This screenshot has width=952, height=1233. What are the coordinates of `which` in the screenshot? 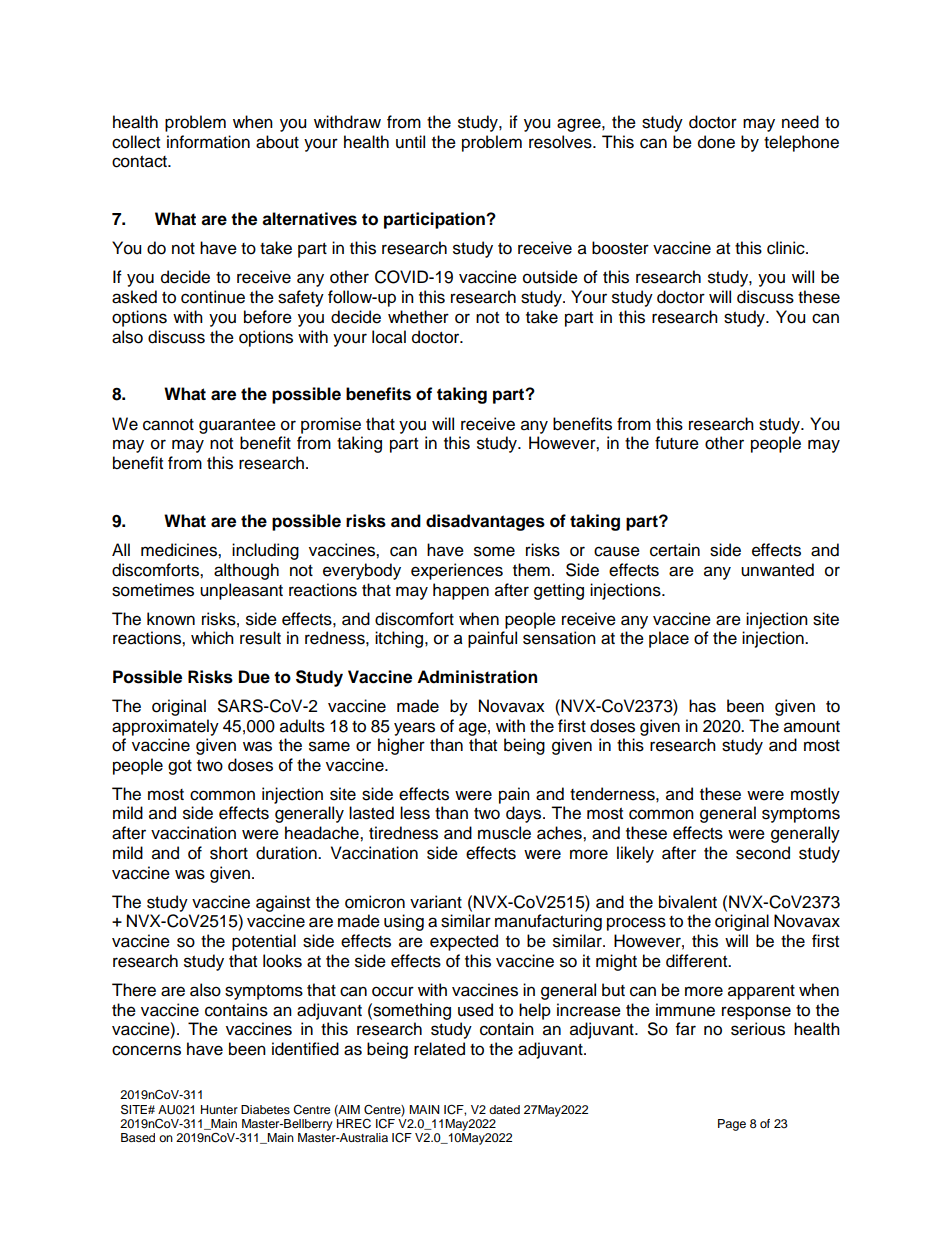 It's located at (212, 638).
